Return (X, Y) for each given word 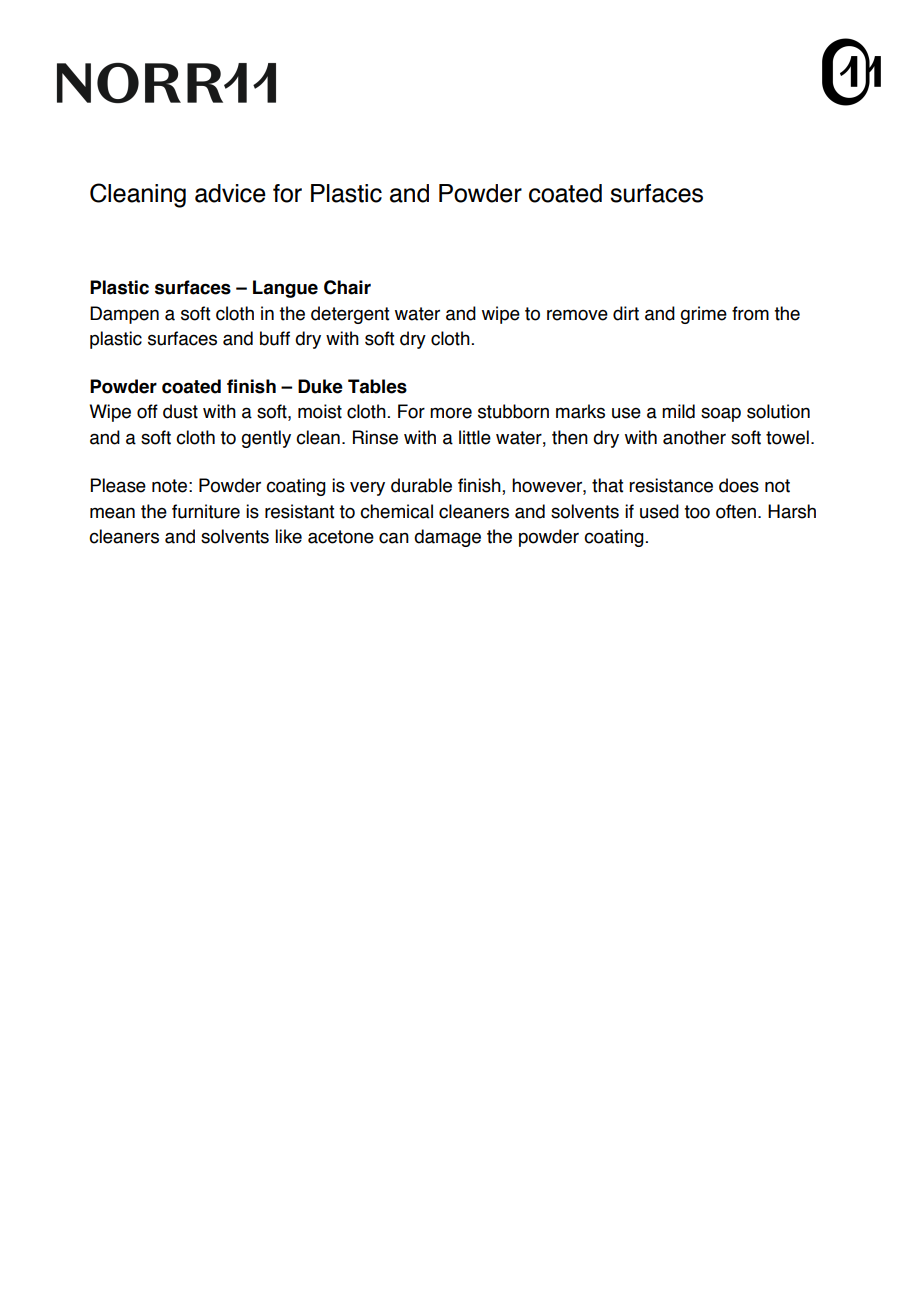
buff (275, 338)
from (750, 313)
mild (678, 411)
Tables (377, 386)
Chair (347, 287)
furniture (206, 511)
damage (447, 538)
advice (230, 193)
